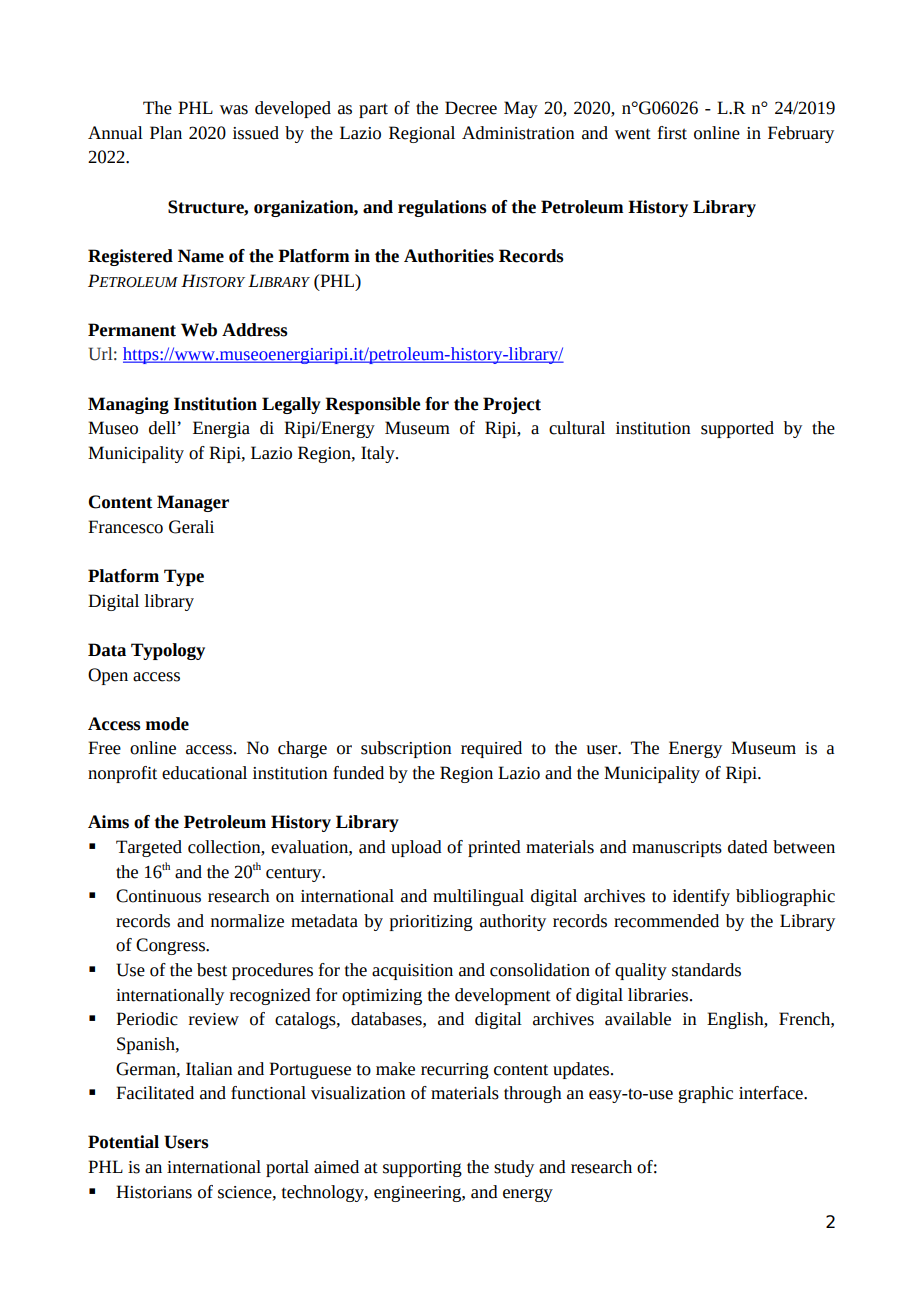 Image resolution: width=924 pixels, height=1308 pixels. What do you see at coordinates (491, 749) in the page?
I see `required` at bounding box center [491, 749].
